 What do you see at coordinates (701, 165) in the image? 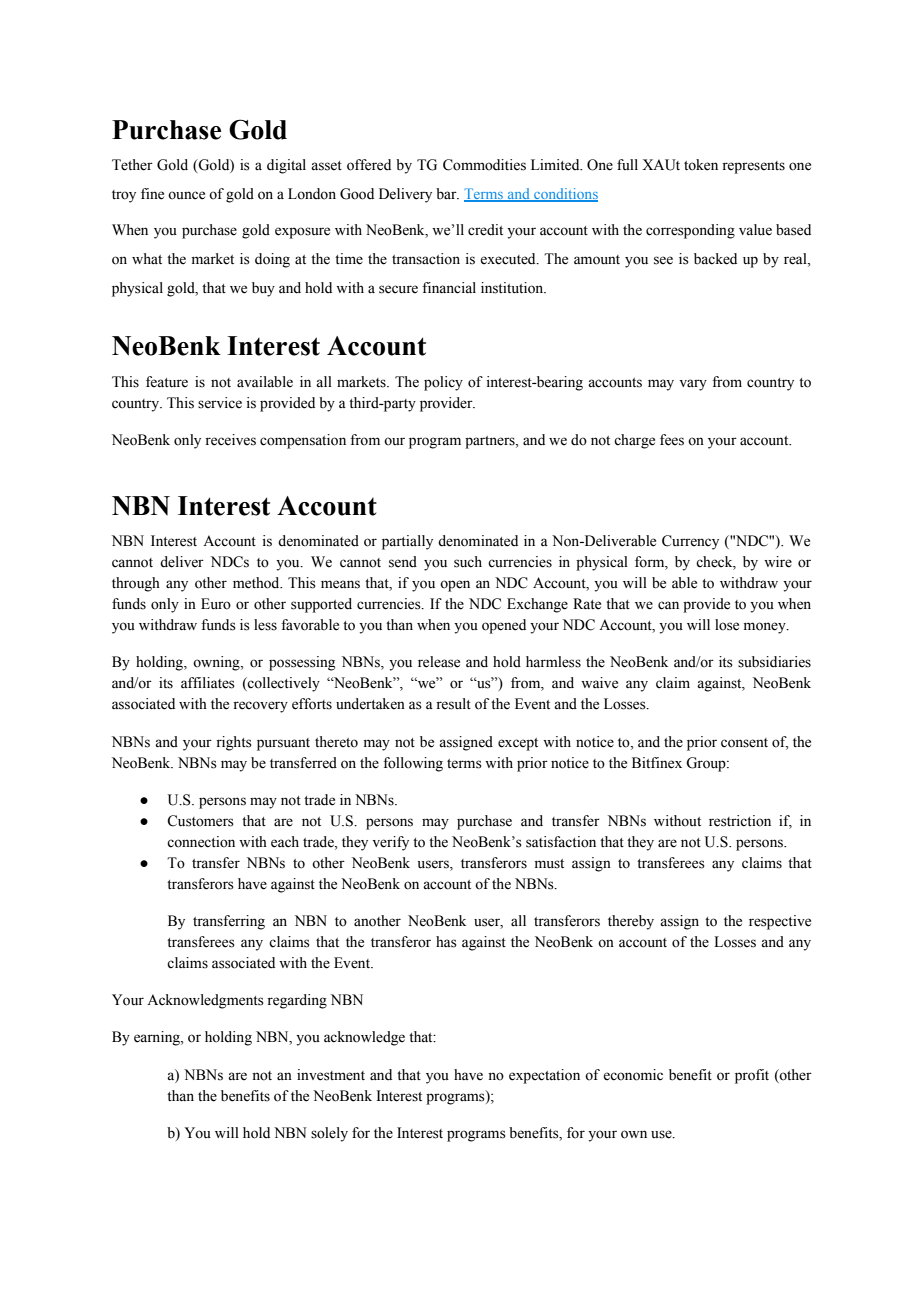
I see `token` at bounding box center [701, 165].
